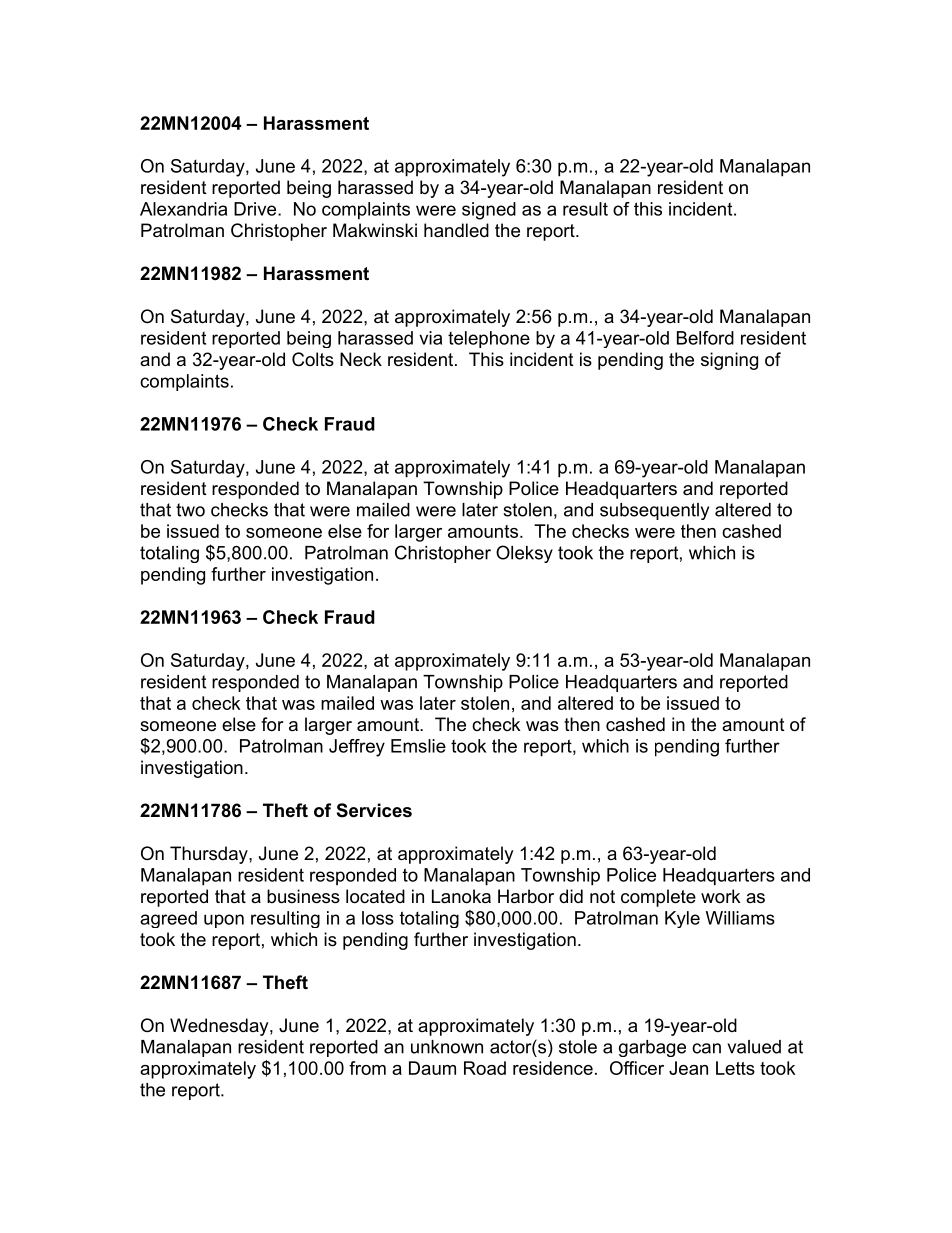 This screenshot has width=952, height=1233. I want to click on two, so click(190, 510).
